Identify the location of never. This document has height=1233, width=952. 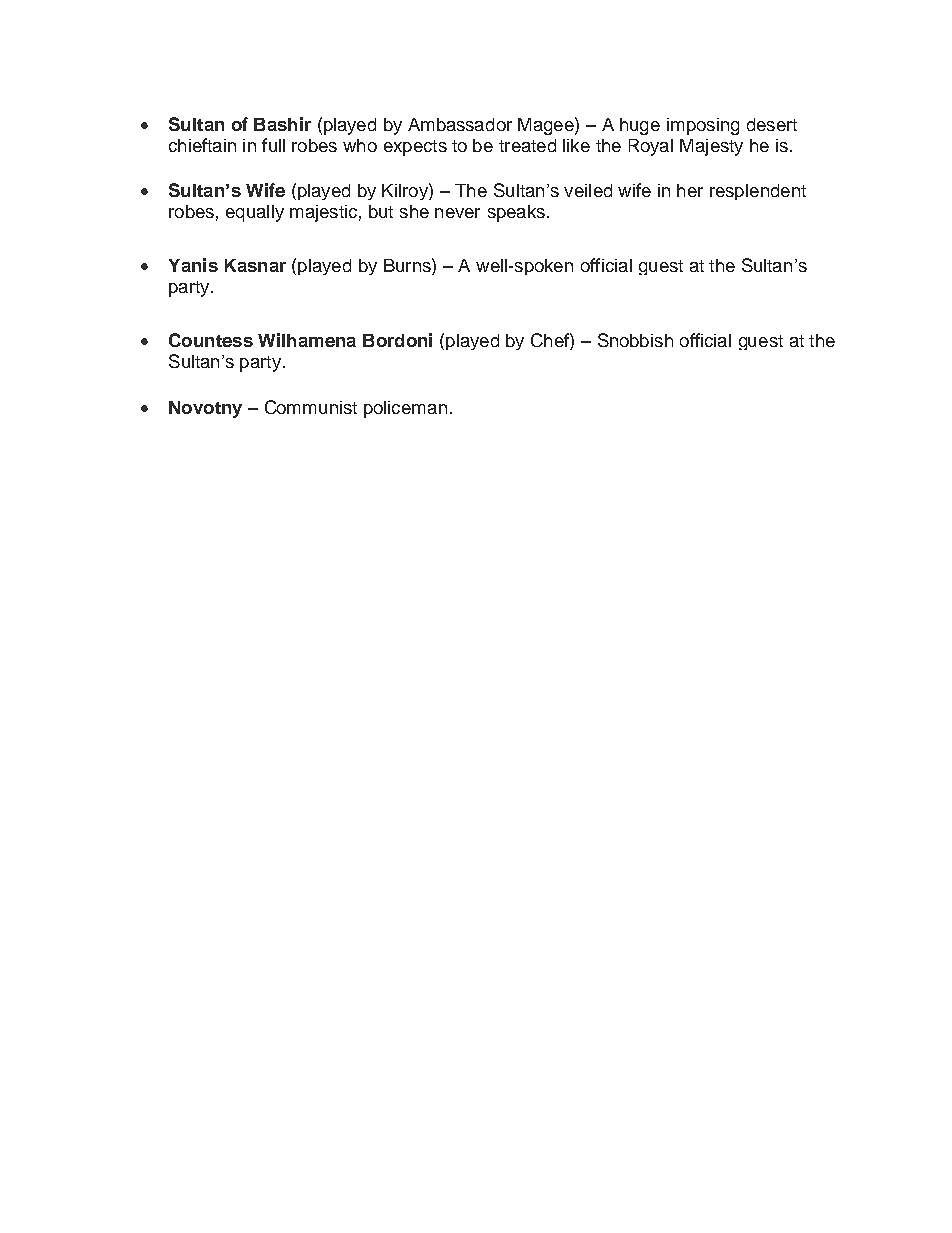
(457, 213).
